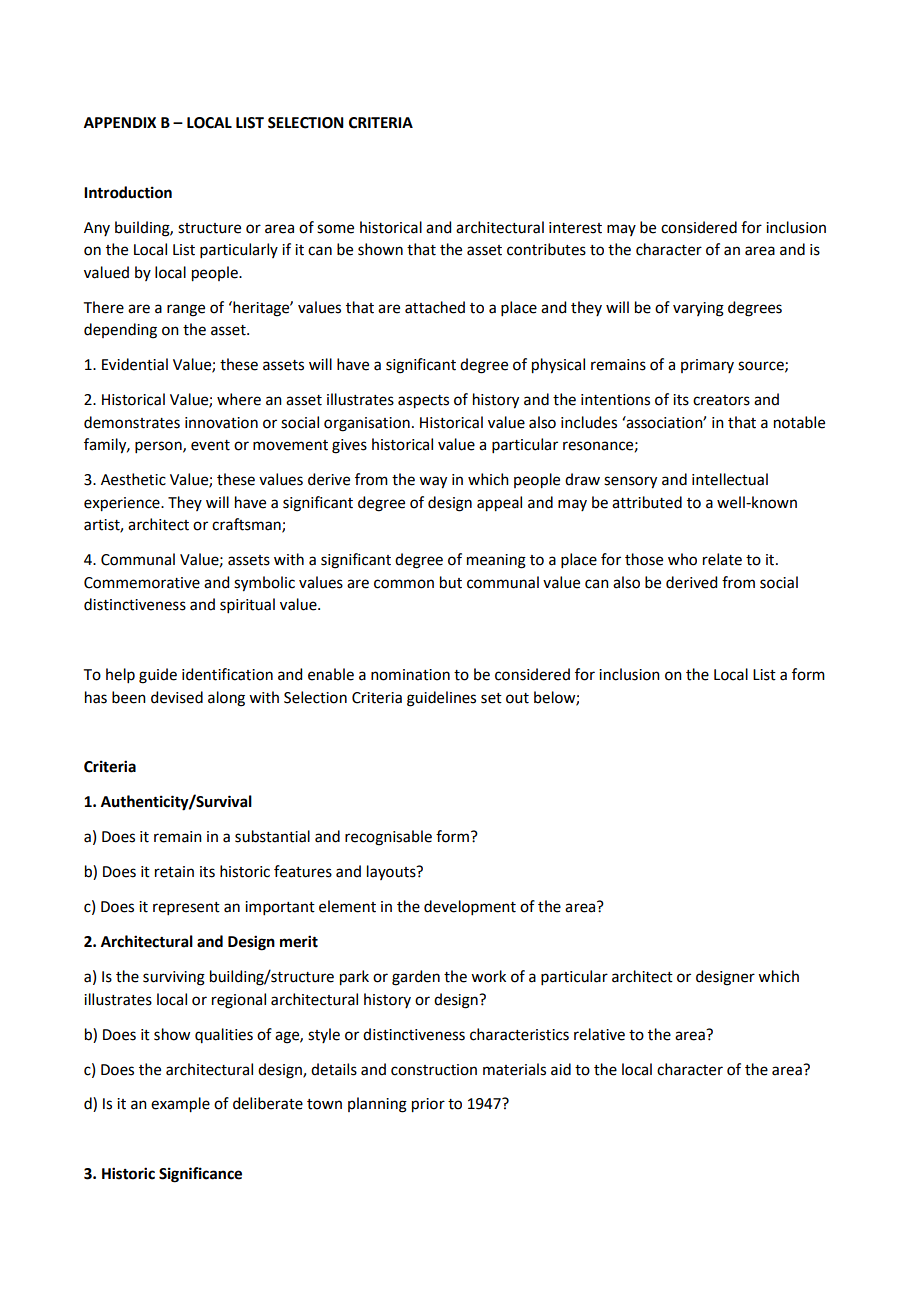 The image size is (924, 1308). I want to click on attached, so click(435, 307).
